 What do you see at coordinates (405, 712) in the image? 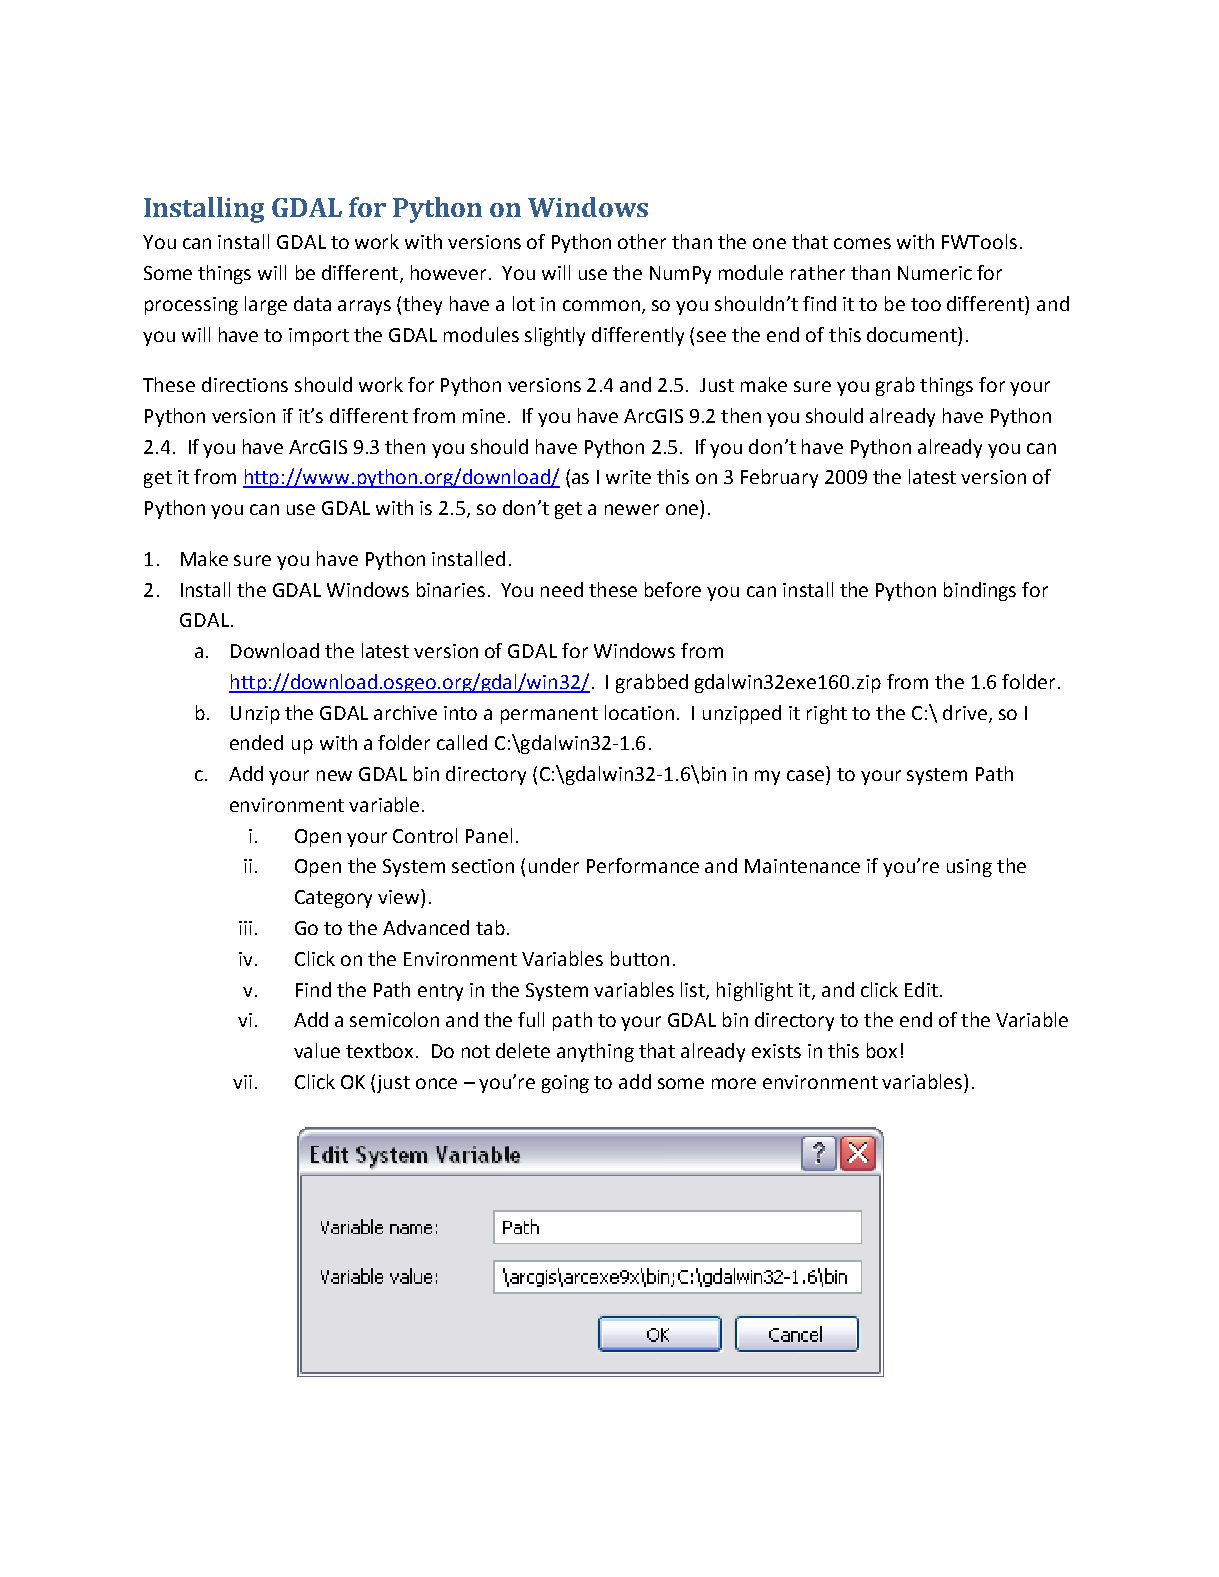
I see `archive` at bounding box center [405, 712].
